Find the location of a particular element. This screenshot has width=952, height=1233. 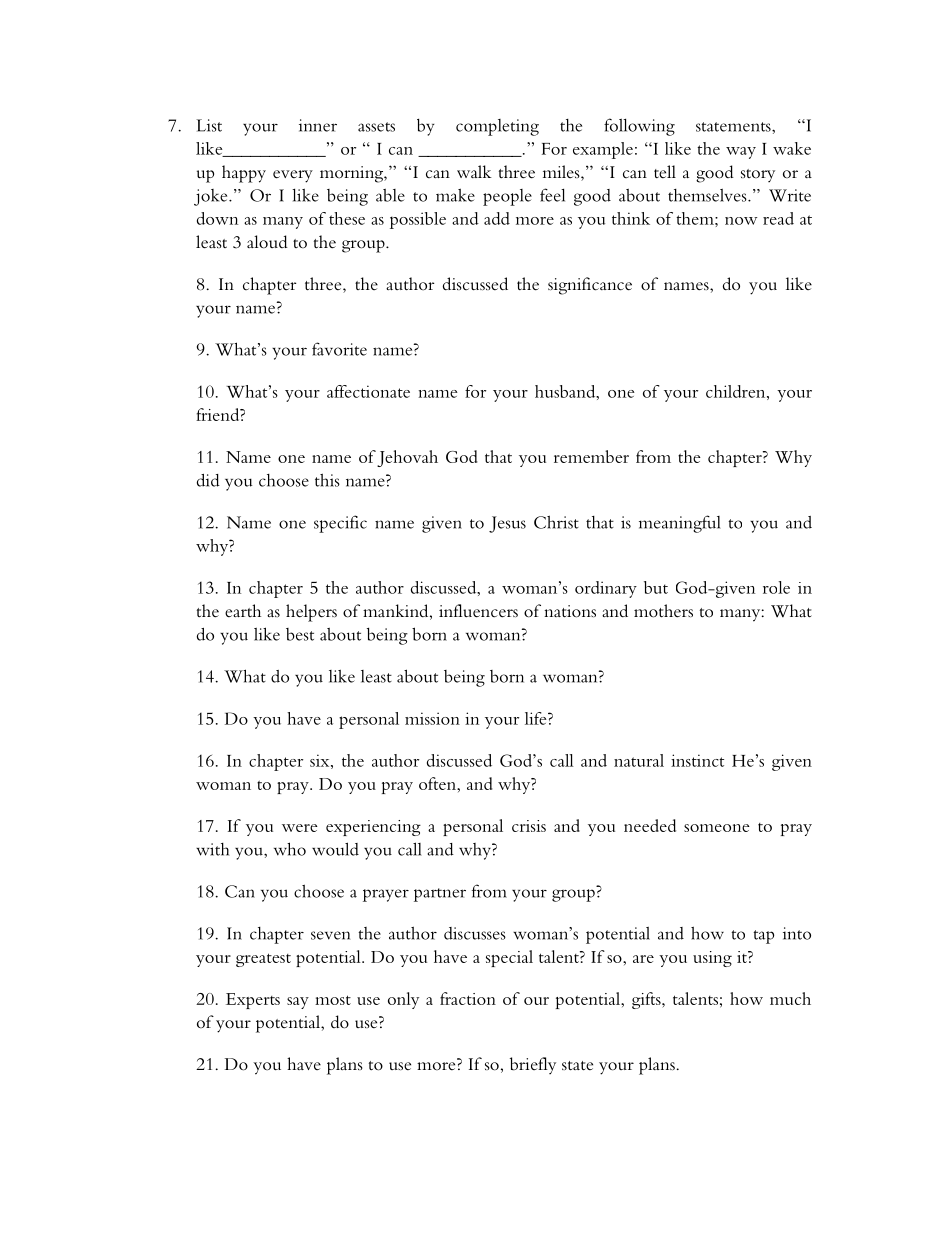

role is located at coordinates (776, 587).
